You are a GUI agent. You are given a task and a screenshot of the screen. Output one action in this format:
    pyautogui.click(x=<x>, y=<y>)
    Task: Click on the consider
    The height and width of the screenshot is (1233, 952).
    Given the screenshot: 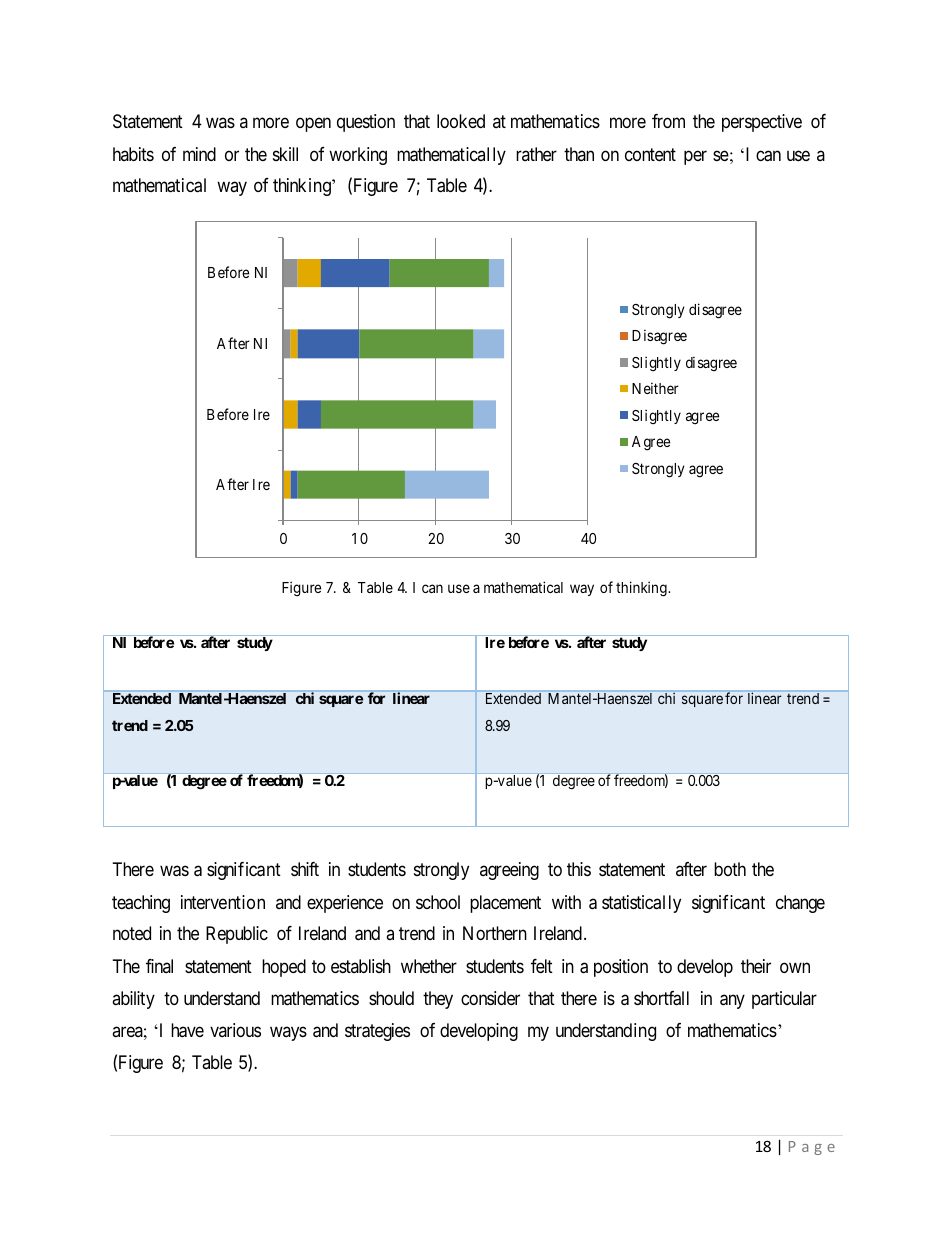 What is the action you would take?
    pyautogui.click(x=490, y=998)
